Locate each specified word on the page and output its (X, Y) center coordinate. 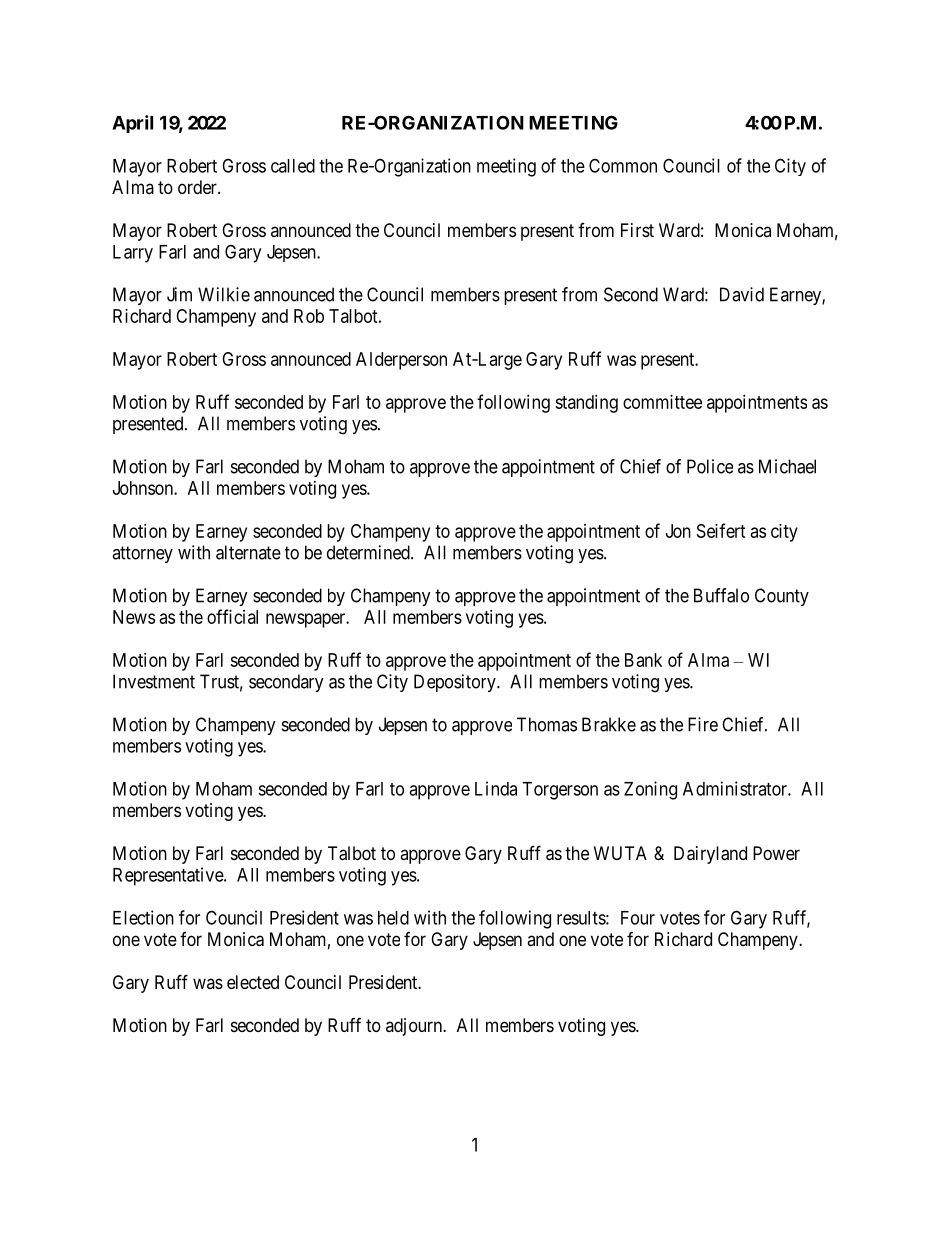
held (393, 918)
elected (253, 982)
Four (638, 918)
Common (623, 165)
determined (369, 552)
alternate (248, 552)
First (637, 230)
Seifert (721, 530)
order (198, 187)
